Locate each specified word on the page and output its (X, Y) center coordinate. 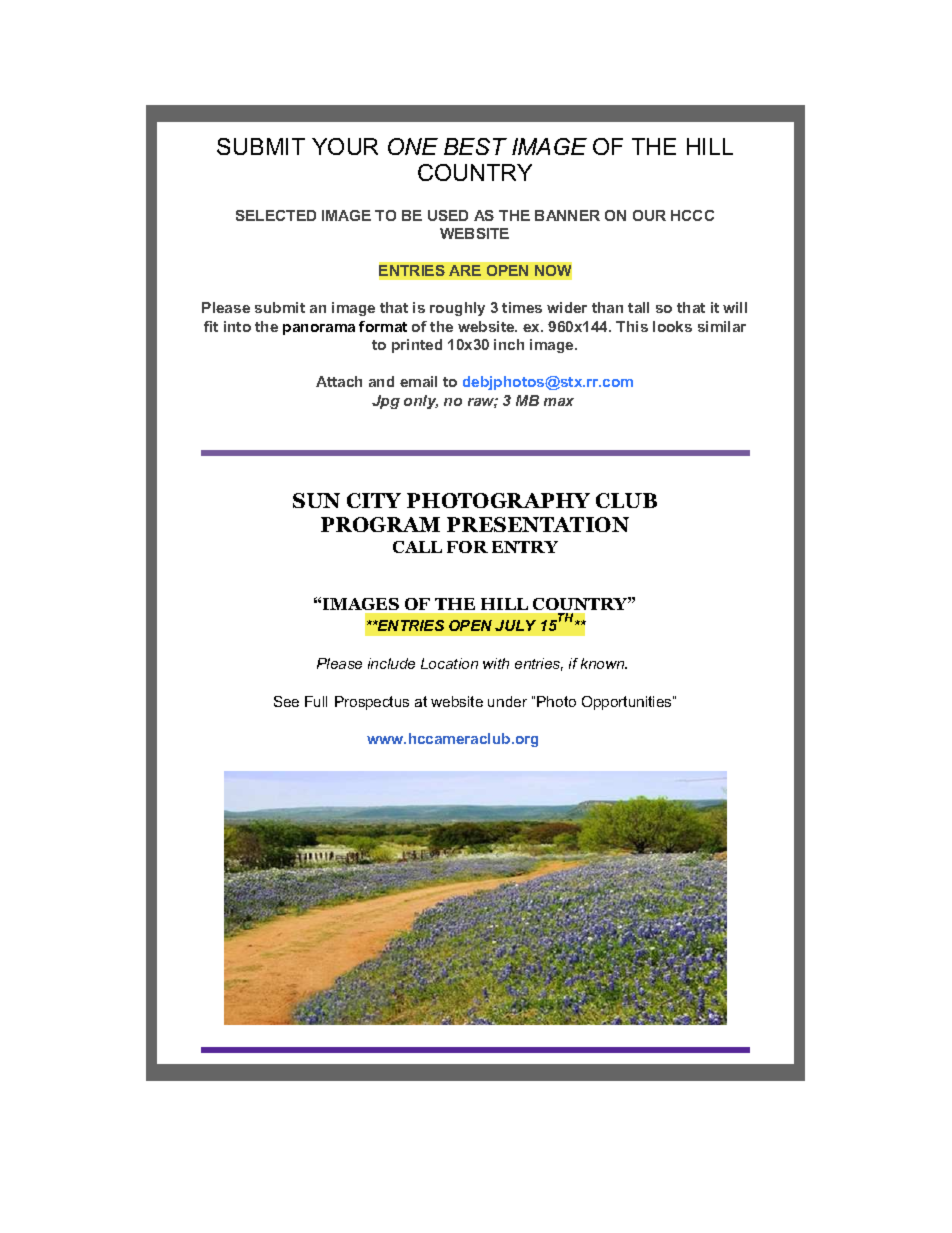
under (507, 701)
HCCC (692, 215)
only (421, 402)
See (286, 701)
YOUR (345, 146)
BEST (475, 146)
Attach (339, 381)
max (559, 402)
